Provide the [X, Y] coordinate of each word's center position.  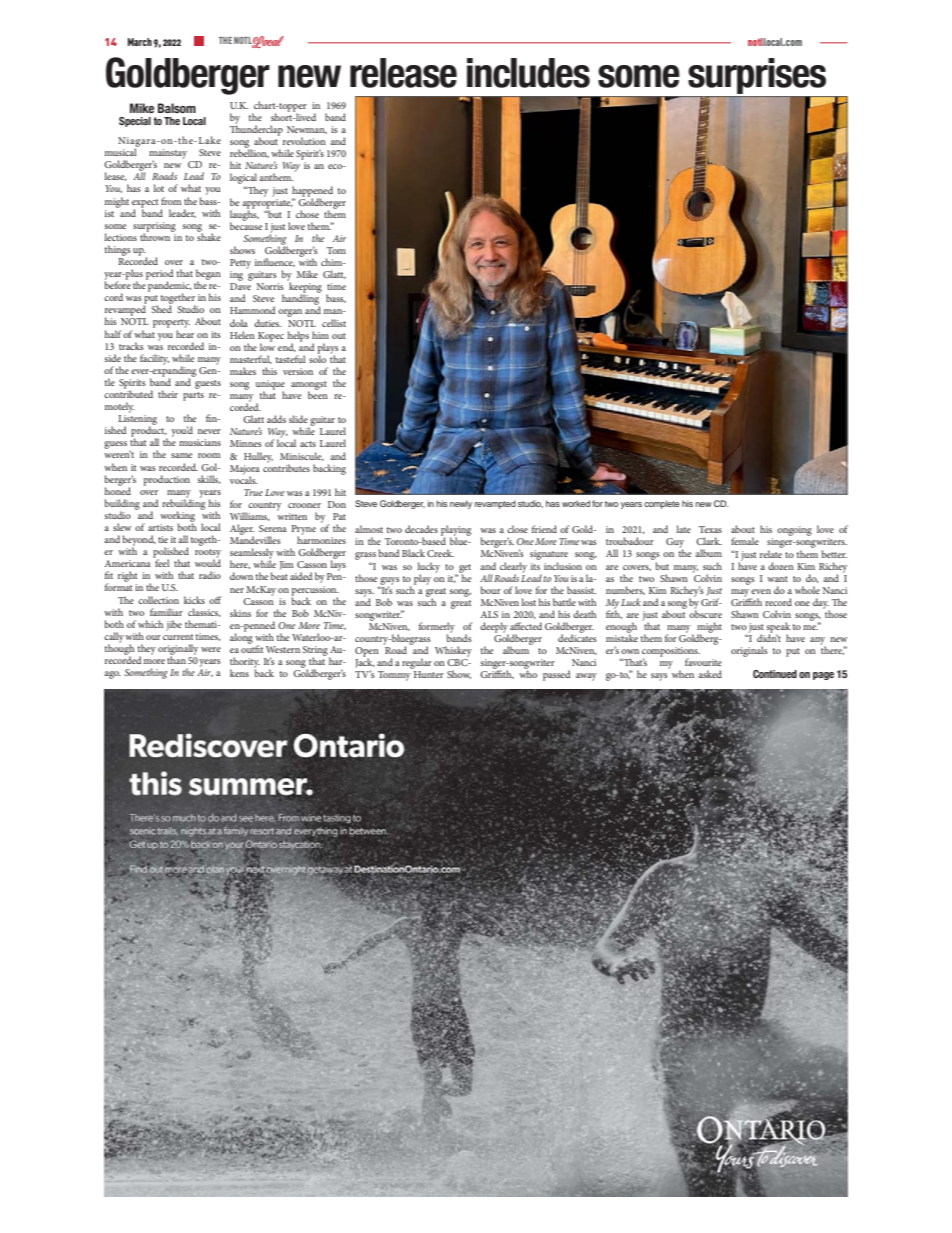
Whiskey [453, 651]
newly [461, 504]
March [140, 42]
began [208, 275]
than [176, 659]
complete [662, 504]
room [209, 455]
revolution [304, 141]
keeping [304, 287]
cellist [334, 323]
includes [528, 73]
